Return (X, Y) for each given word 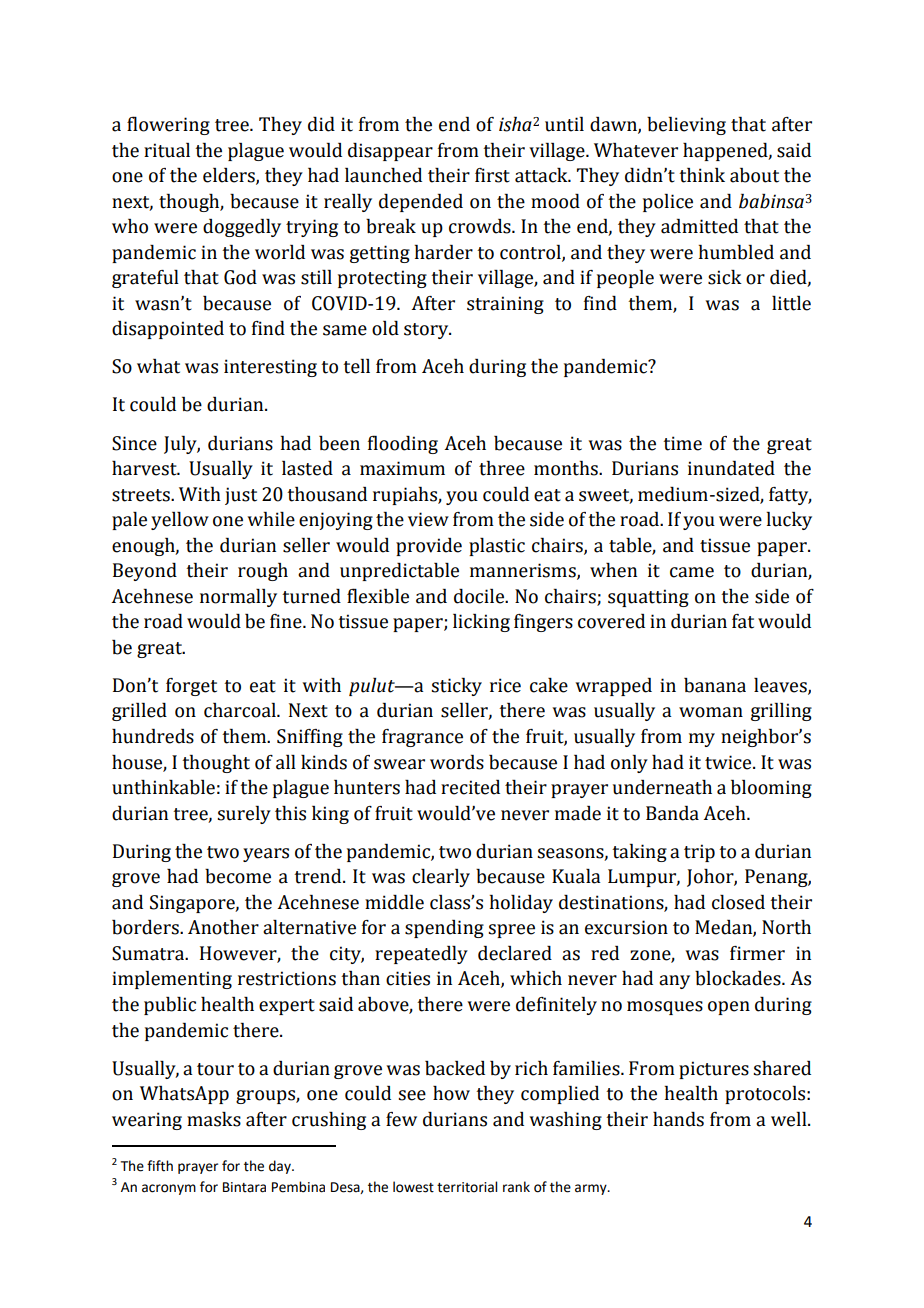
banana (715, 685)
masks (214, 1119)
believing (686, 126)
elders (230, 176)
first (492, 175)
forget (191, 687)
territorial (467, 1187)
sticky (456, 687)
